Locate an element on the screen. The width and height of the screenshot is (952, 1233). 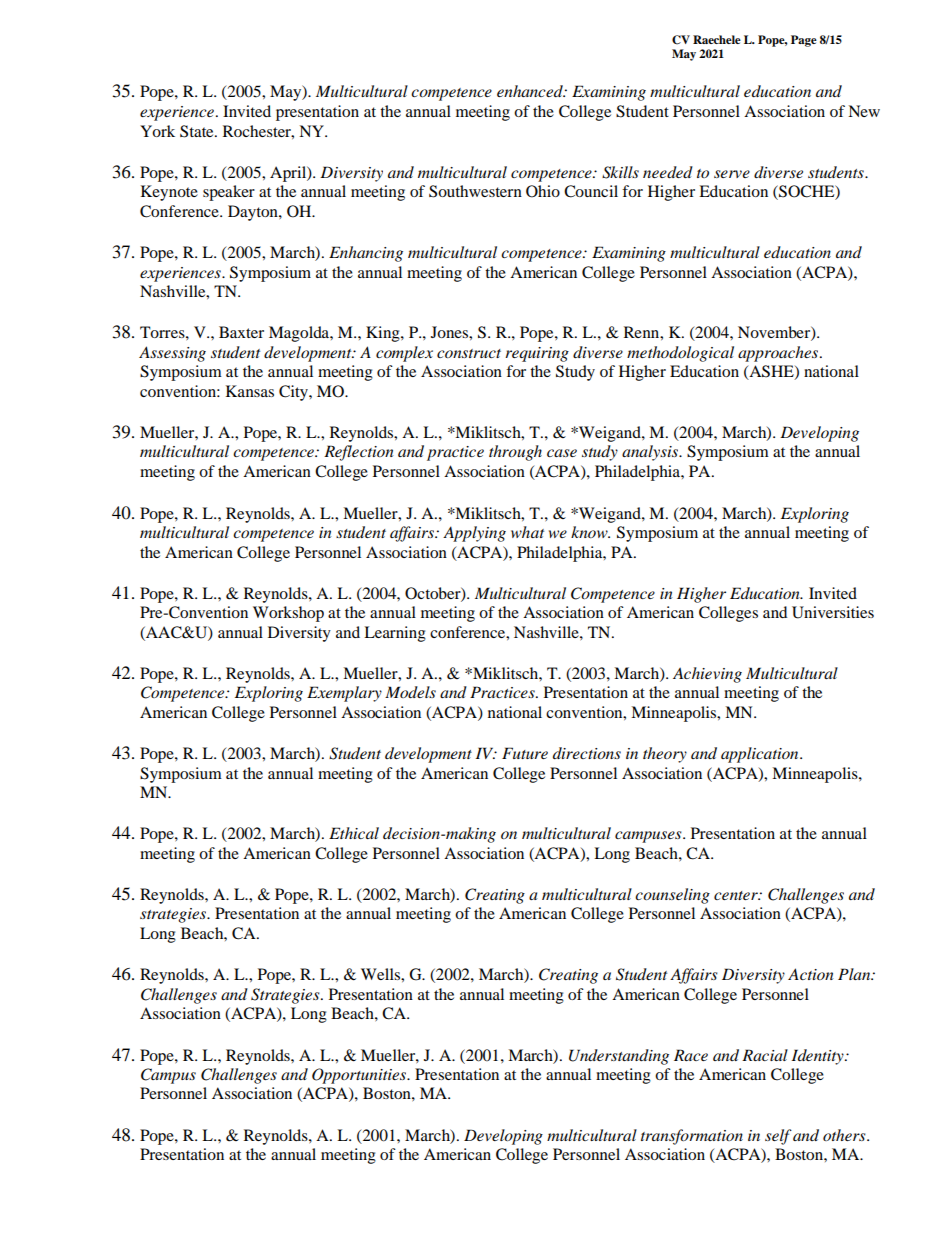
Universities is located at coordinates (833, 612).
